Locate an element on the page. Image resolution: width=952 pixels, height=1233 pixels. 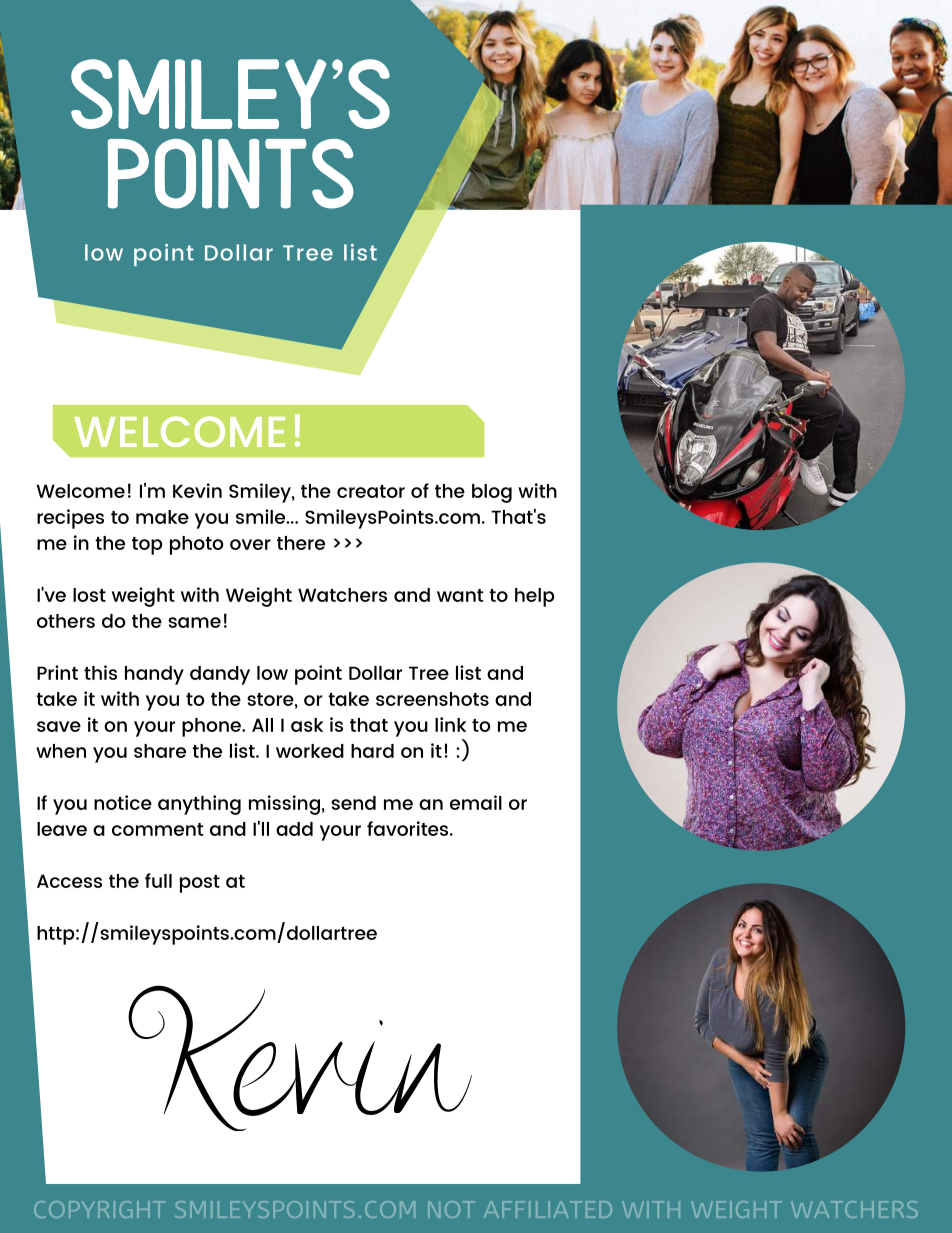
blog is located at coordinates (492, 493).
